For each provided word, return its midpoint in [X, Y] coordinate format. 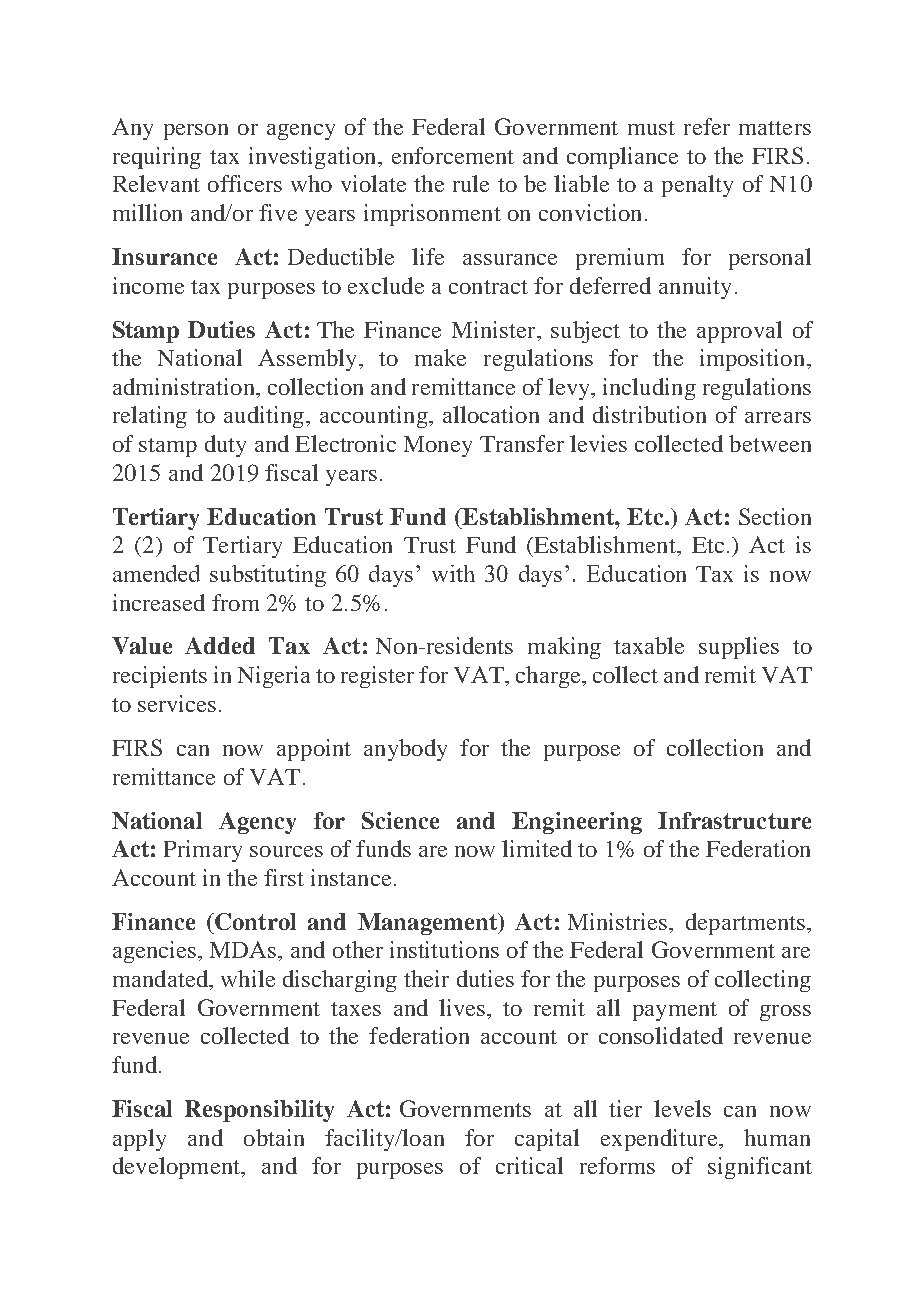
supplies [739, 648]
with [453, 573]
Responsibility [259, 1111]
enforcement [453, 155]
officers [245, 183]
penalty [697, 186]
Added [220, 645]
